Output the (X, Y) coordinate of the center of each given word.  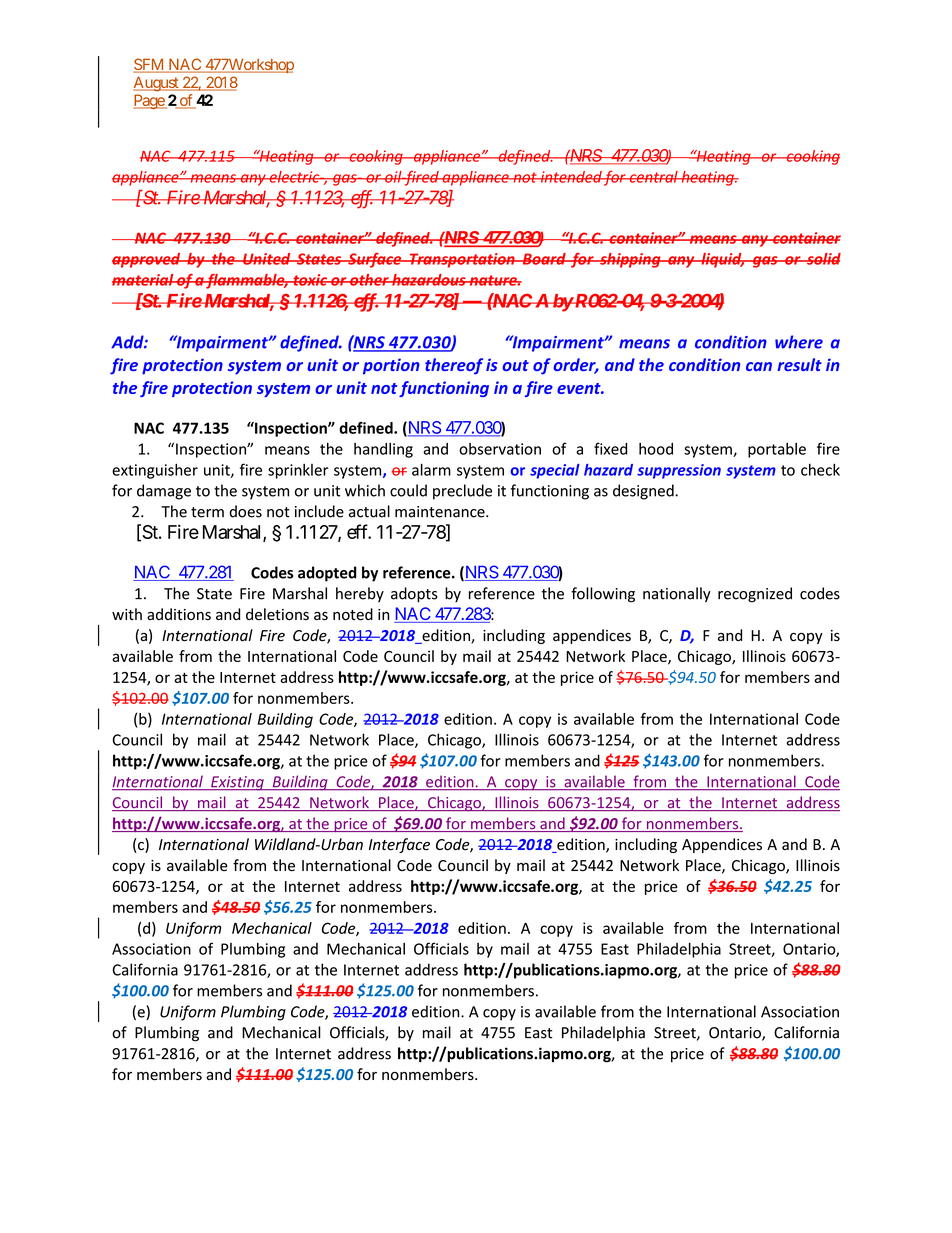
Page (149, 101)
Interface (399, 845)
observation (500, 449)
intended (570, 177)
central (653, 177)
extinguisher (155, 471)
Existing (237, 783)
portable (777, 450)
